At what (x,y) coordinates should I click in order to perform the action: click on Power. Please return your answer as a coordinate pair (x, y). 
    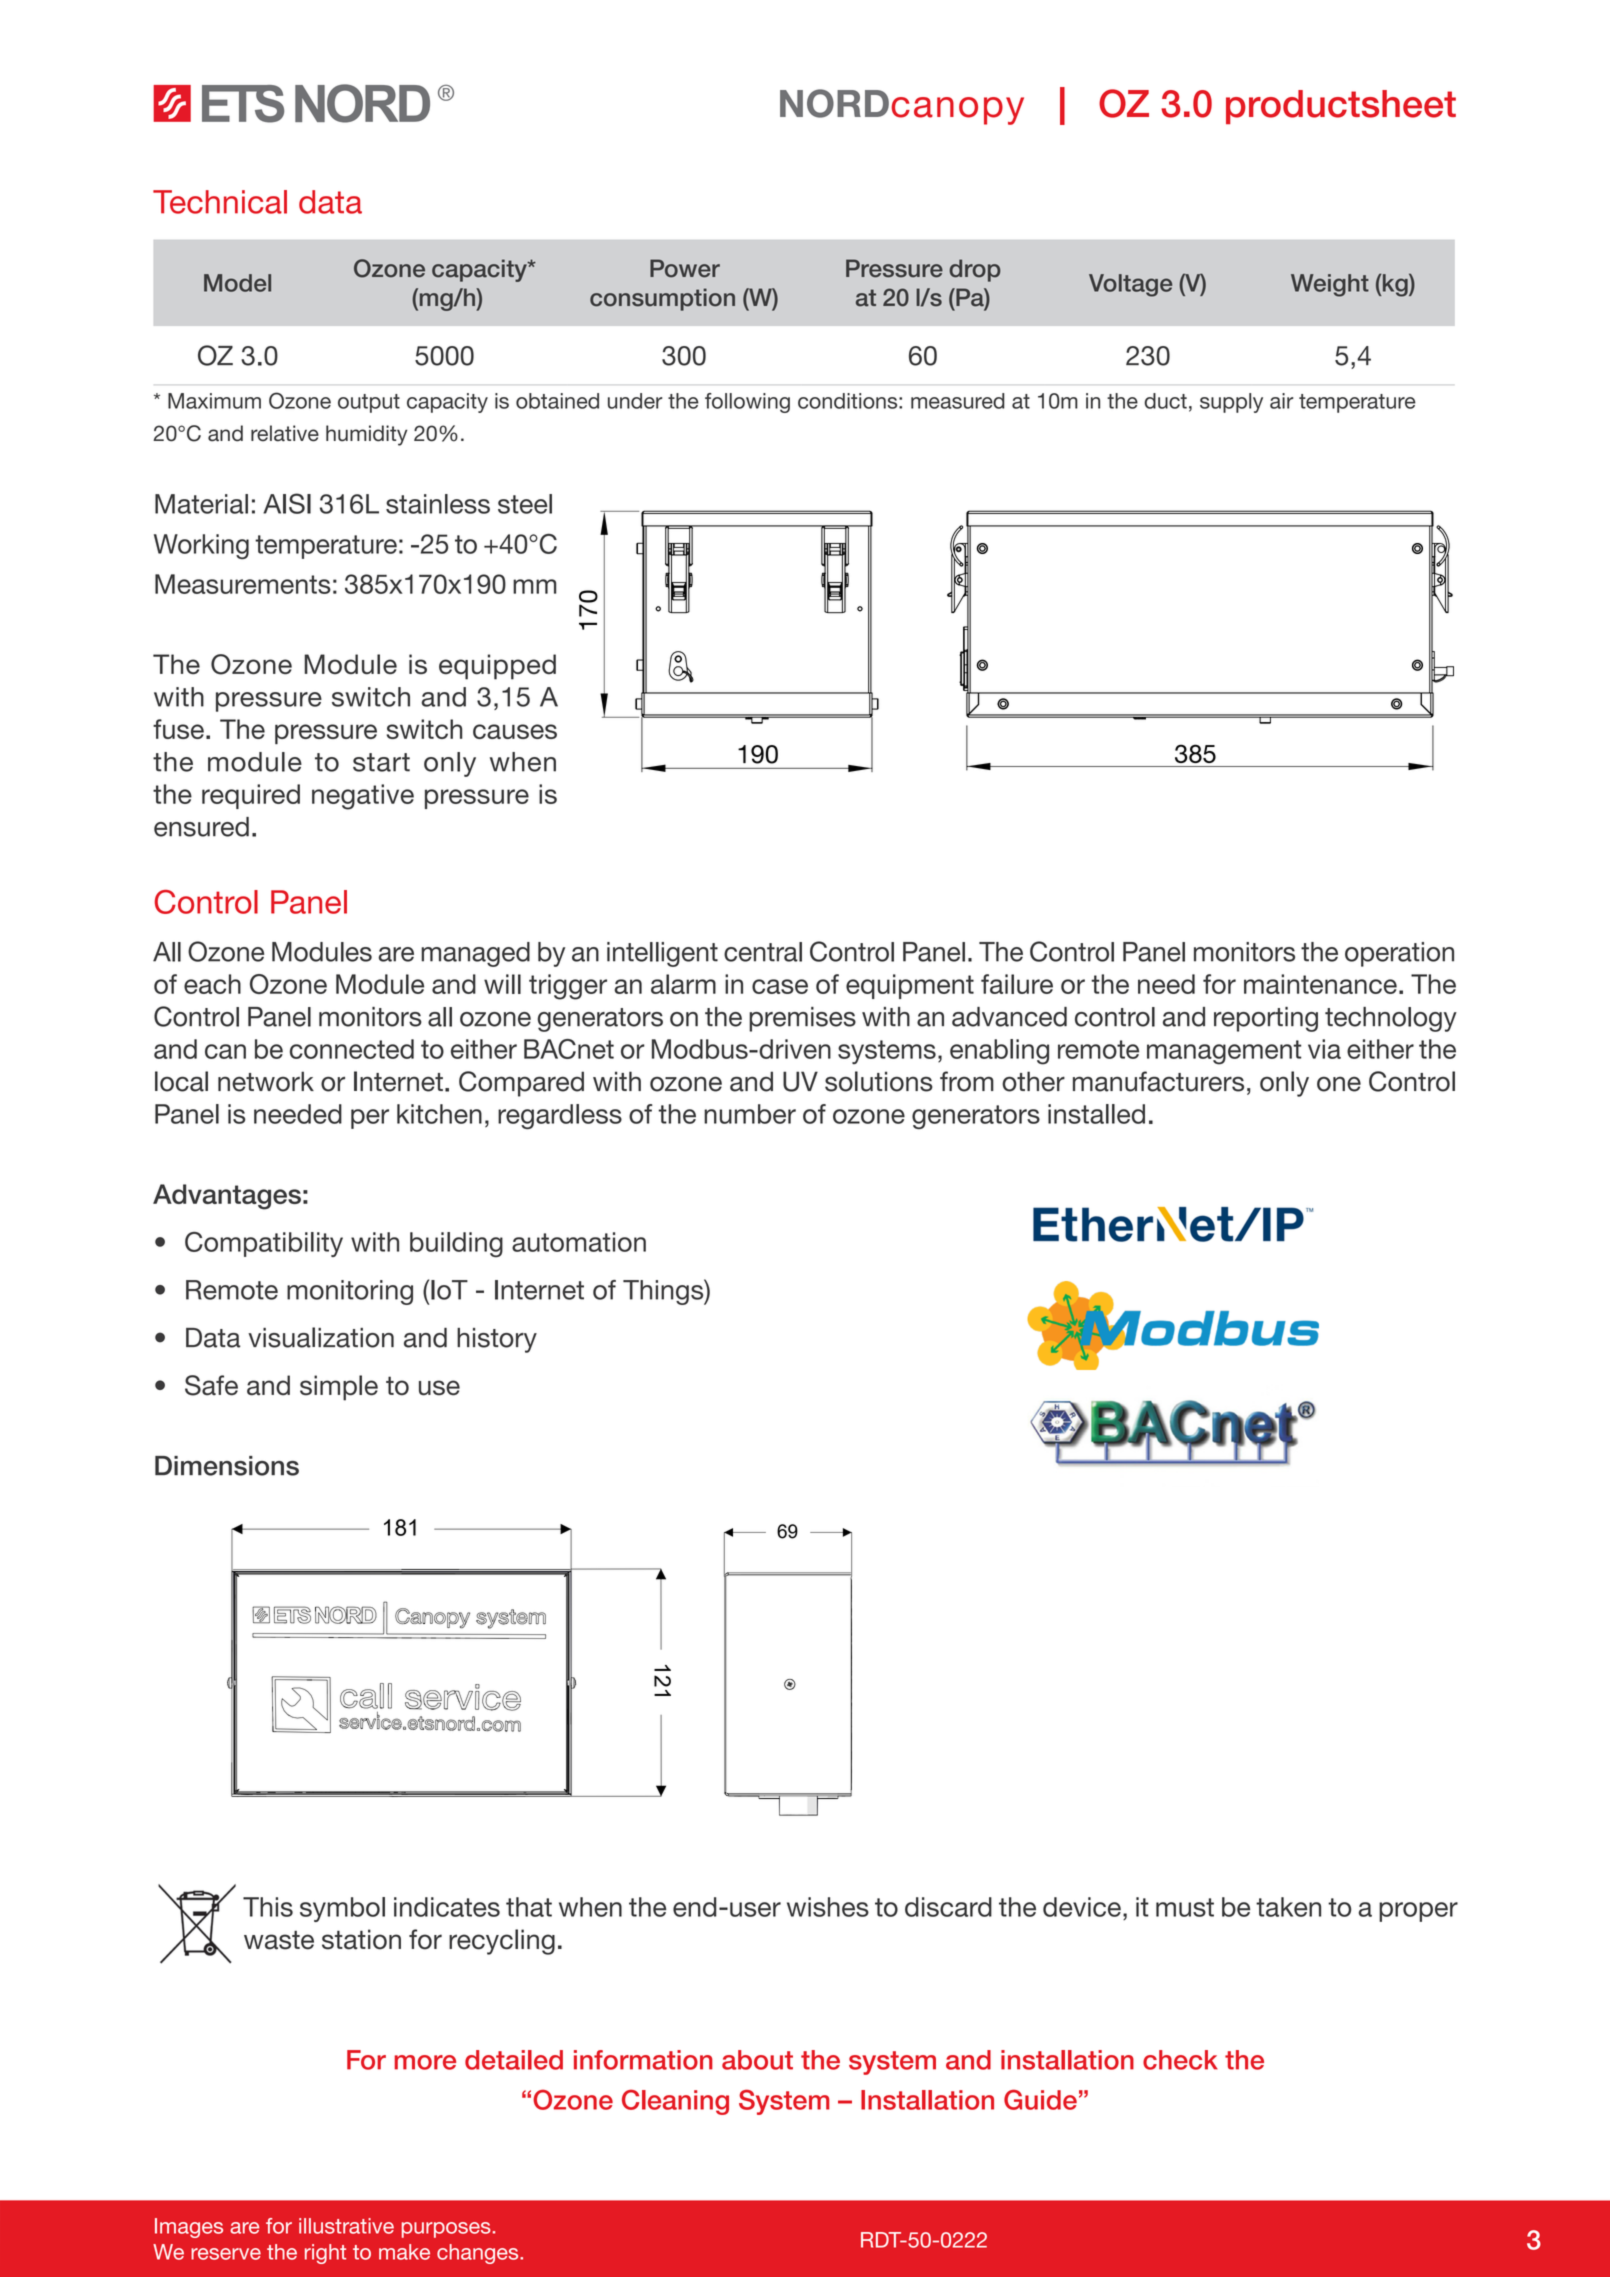
    Looking at the image, I should click on (685, 268).
